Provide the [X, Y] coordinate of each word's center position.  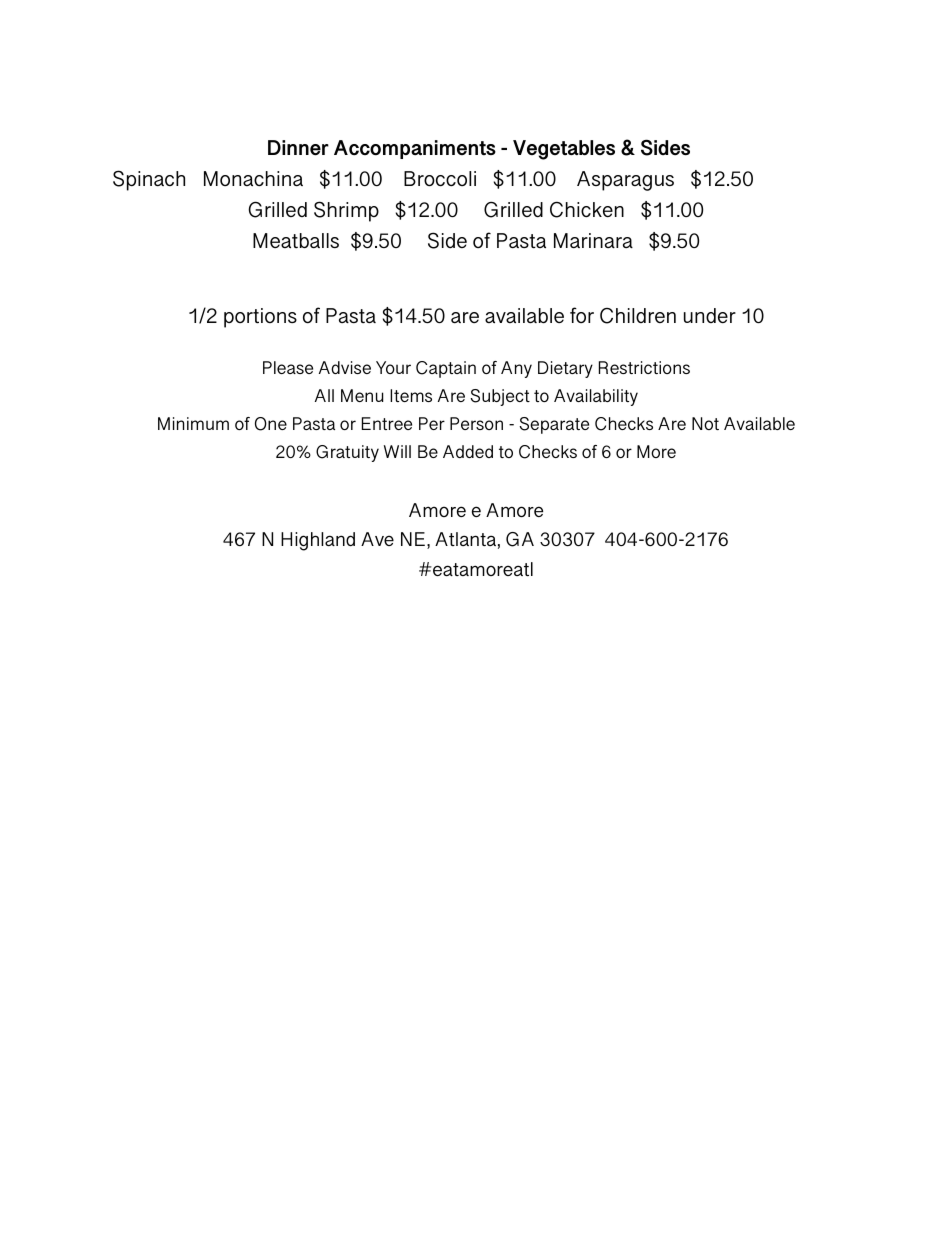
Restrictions [644, 367]
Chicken [587, 210]
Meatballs [296, 240]
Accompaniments [415, 149]
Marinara [593, 240]
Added [468, 451]
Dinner [298, 148]
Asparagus [625, 181]
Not [705, 423]
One [271, 424]
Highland [318, 541]
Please [288, 367]
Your [393, 367]
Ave [377, 539]
